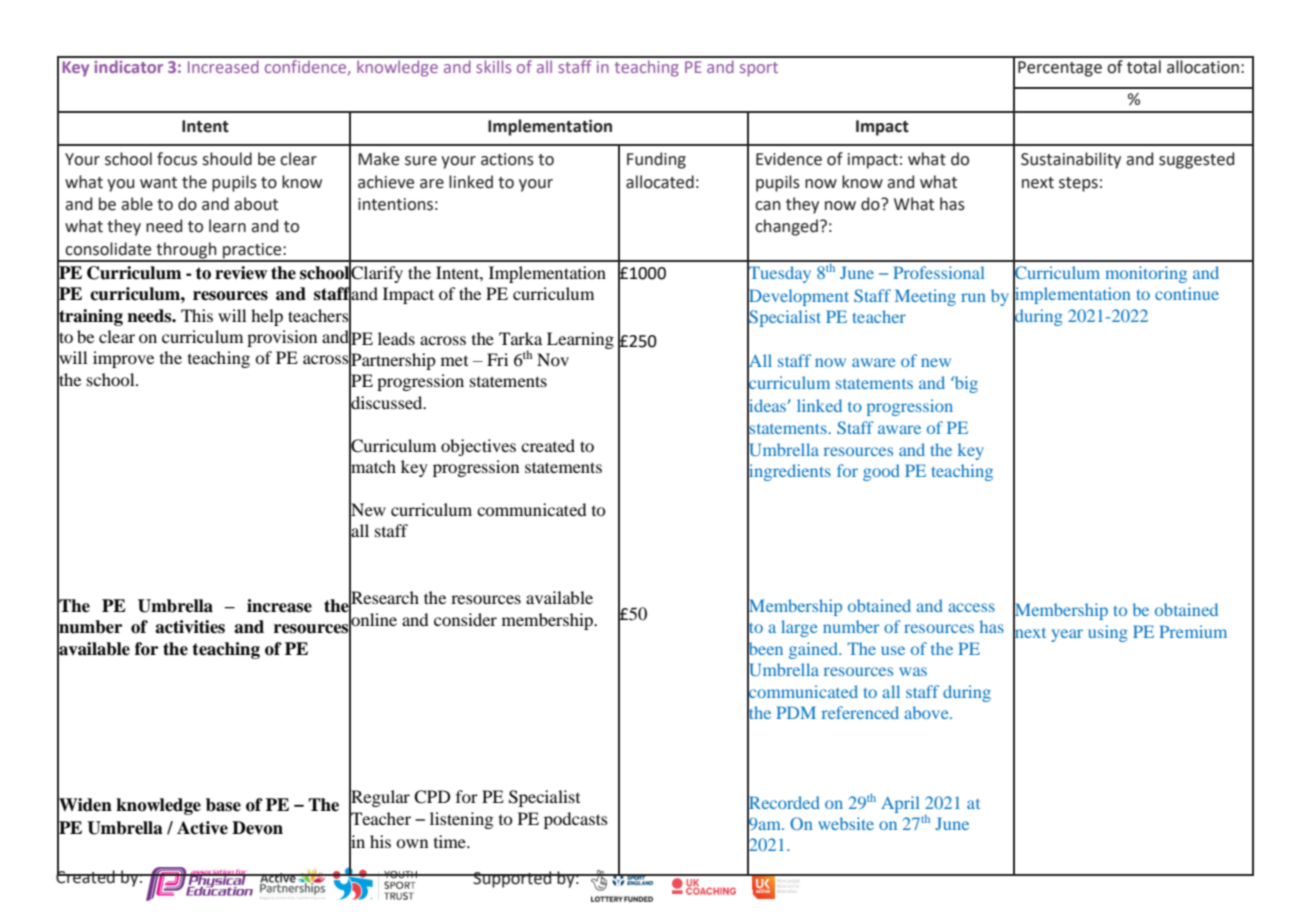 This image has width=1308, height=924. What do you see at coordinates (786, 227) in the image?
I see `changed` at bounding box center [786, 227].
